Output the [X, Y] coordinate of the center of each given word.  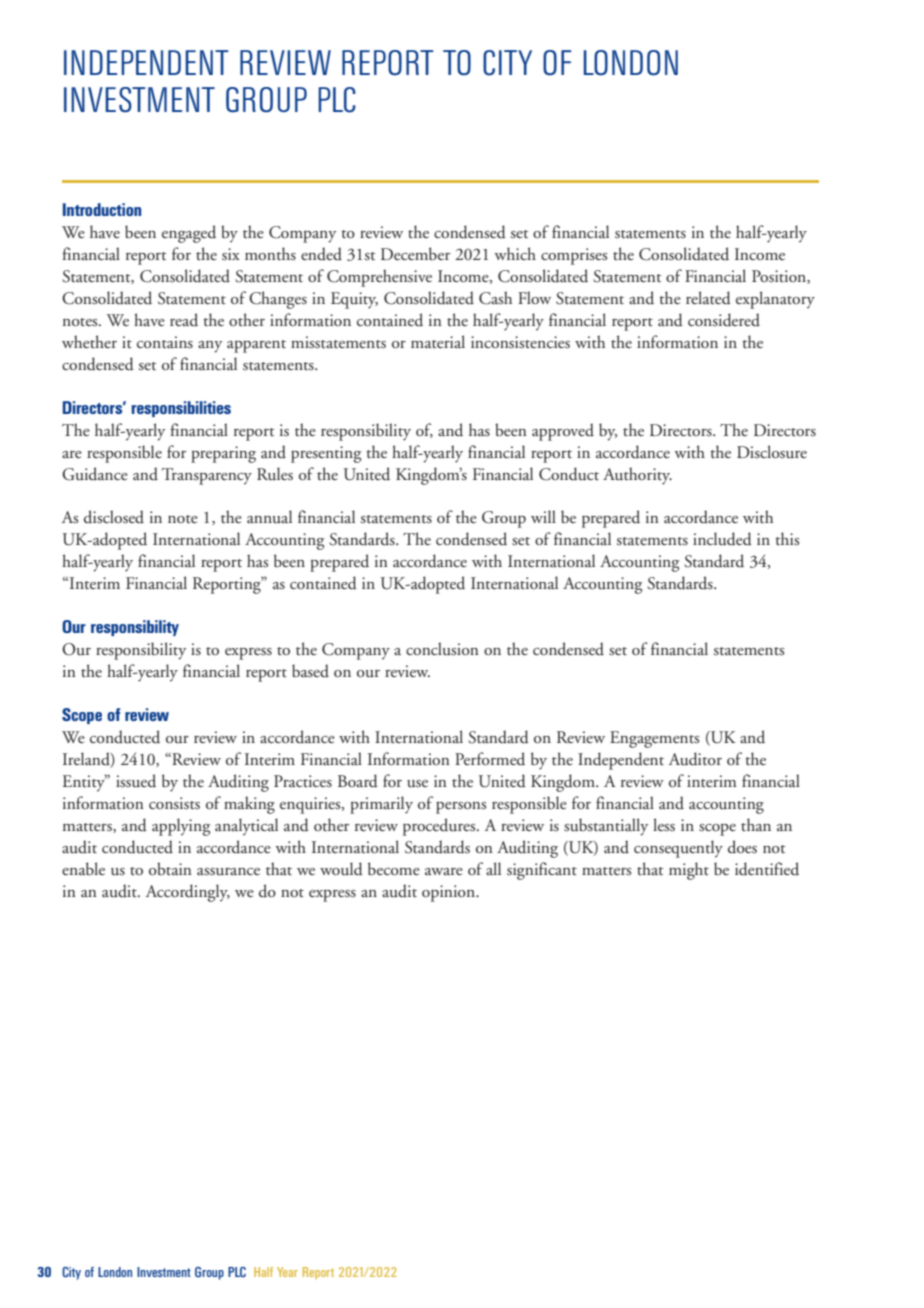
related [708, 298]
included [722, 539]
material [438, 342]
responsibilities [181, 409]
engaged [189, 234]
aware [444, 871]
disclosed [114, 517]
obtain [170, 868]
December [415, 254]
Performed [490, 758]
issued [136, 781]
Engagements [654, 739]
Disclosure [772, 452]
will [543, 516]
